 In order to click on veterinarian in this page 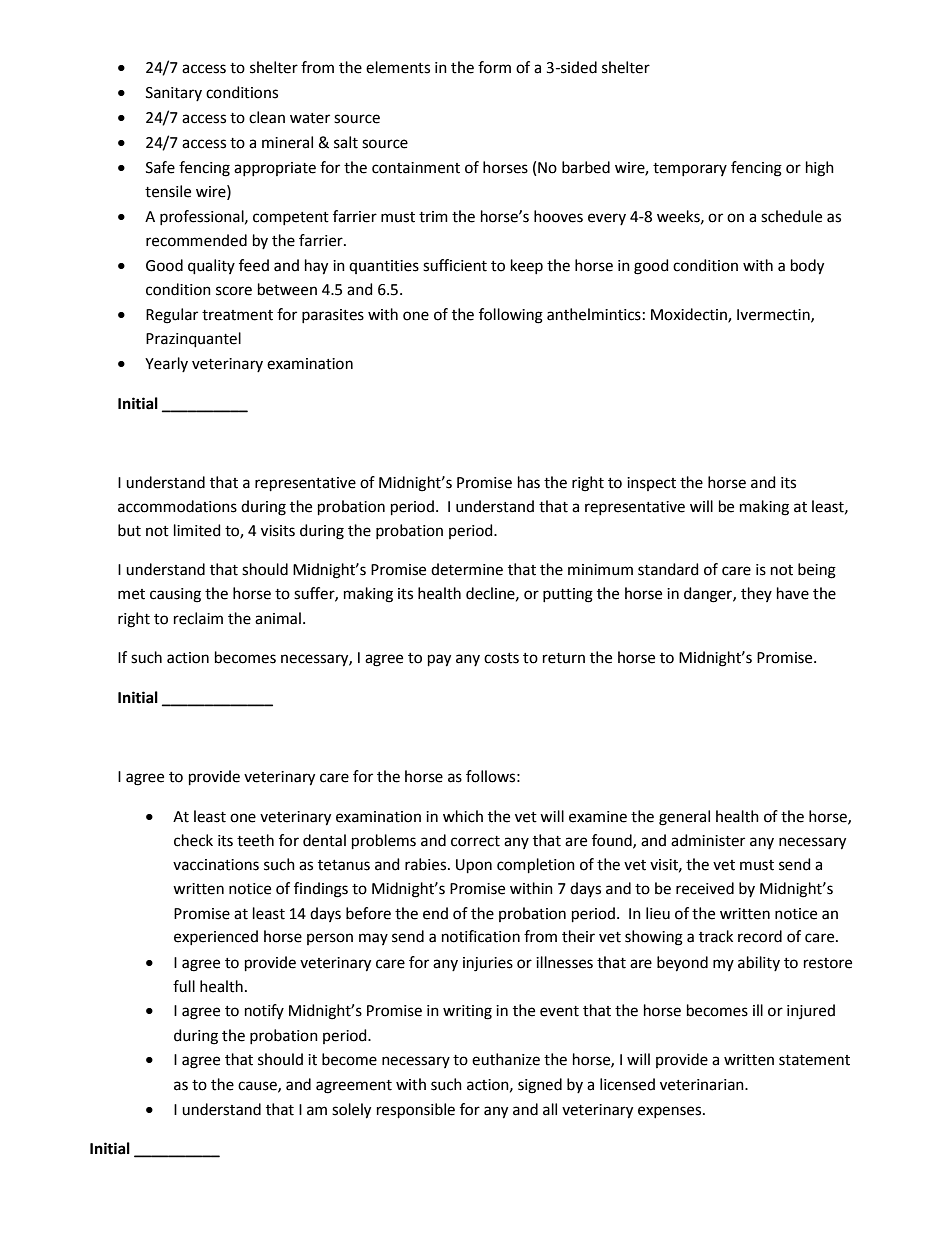, I will do `click(703, 1085)`.
